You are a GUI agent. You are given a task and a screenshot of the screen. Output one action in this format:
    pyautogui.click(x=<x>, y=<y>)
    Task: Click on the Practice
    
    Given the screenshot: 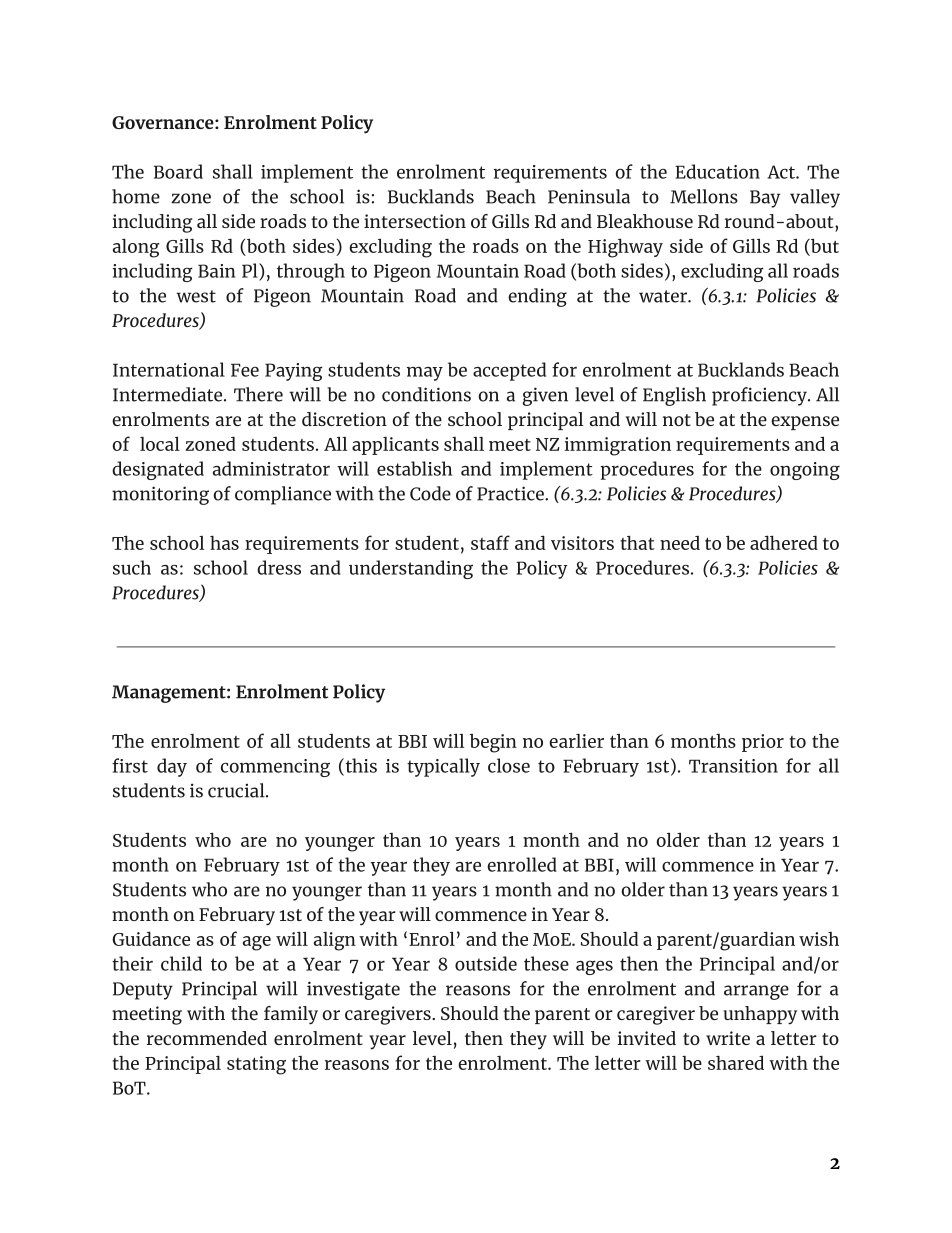 What is the action you would take?
    pyautogui.click(x=511, y=493)
